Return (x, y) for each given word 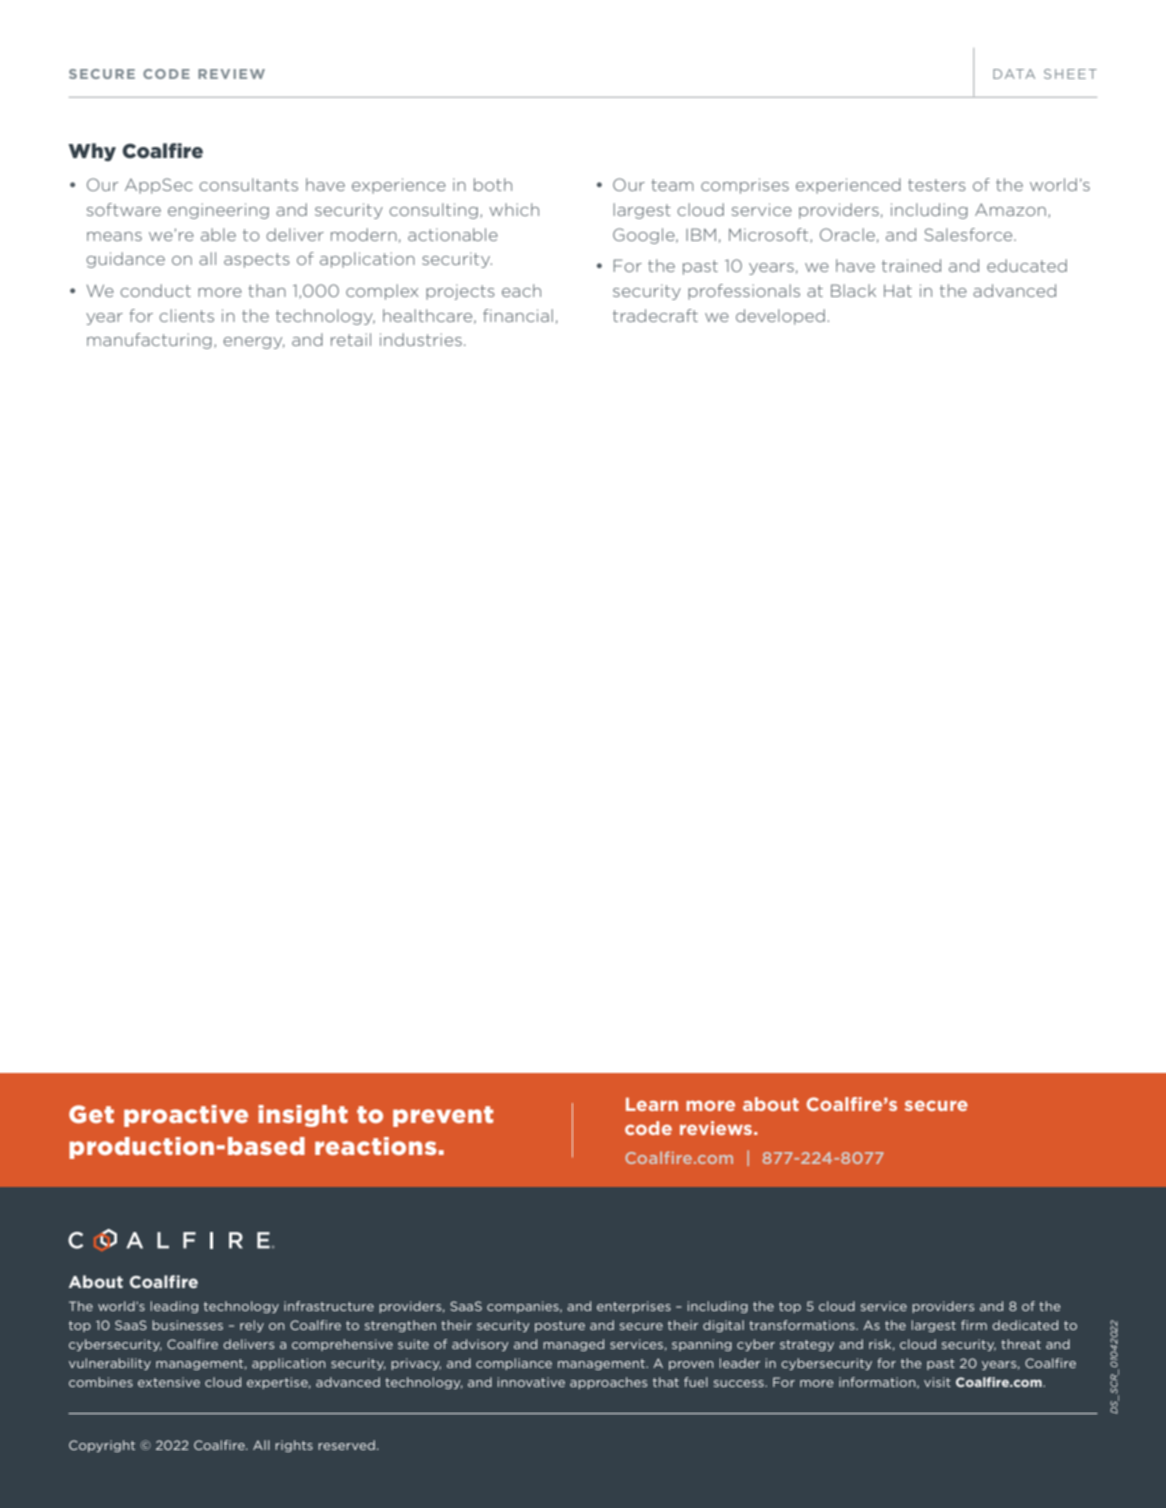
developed (780, 317)
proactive (186, 1116)
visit (937, 1382)
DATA (1014, 74)
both (493, 184)
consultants (248, 184)
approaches (608, 1383)
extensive (169, 1382)
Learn (652, 1104)
